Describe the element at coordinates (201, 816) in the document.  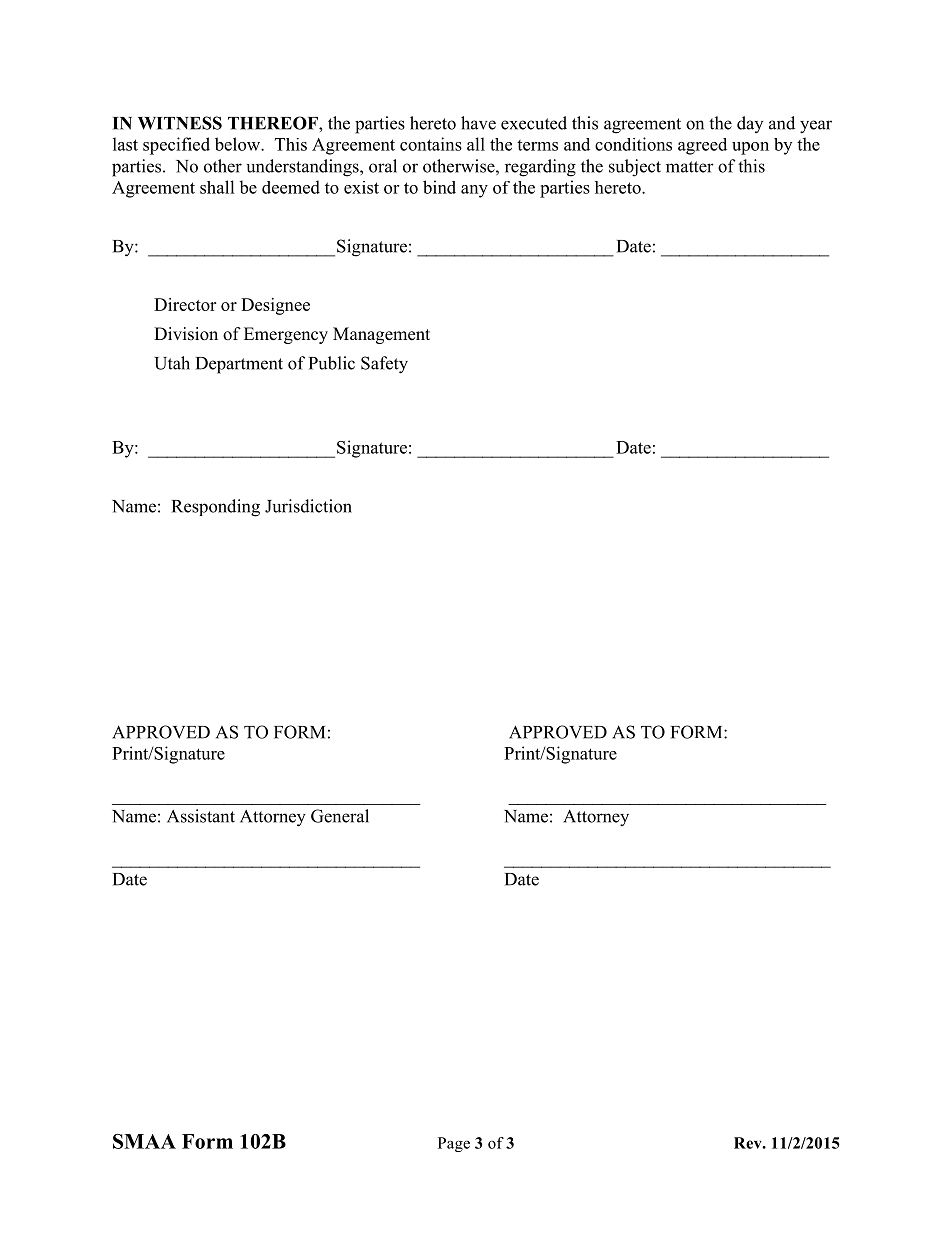
I see `Assistant` at that location.
